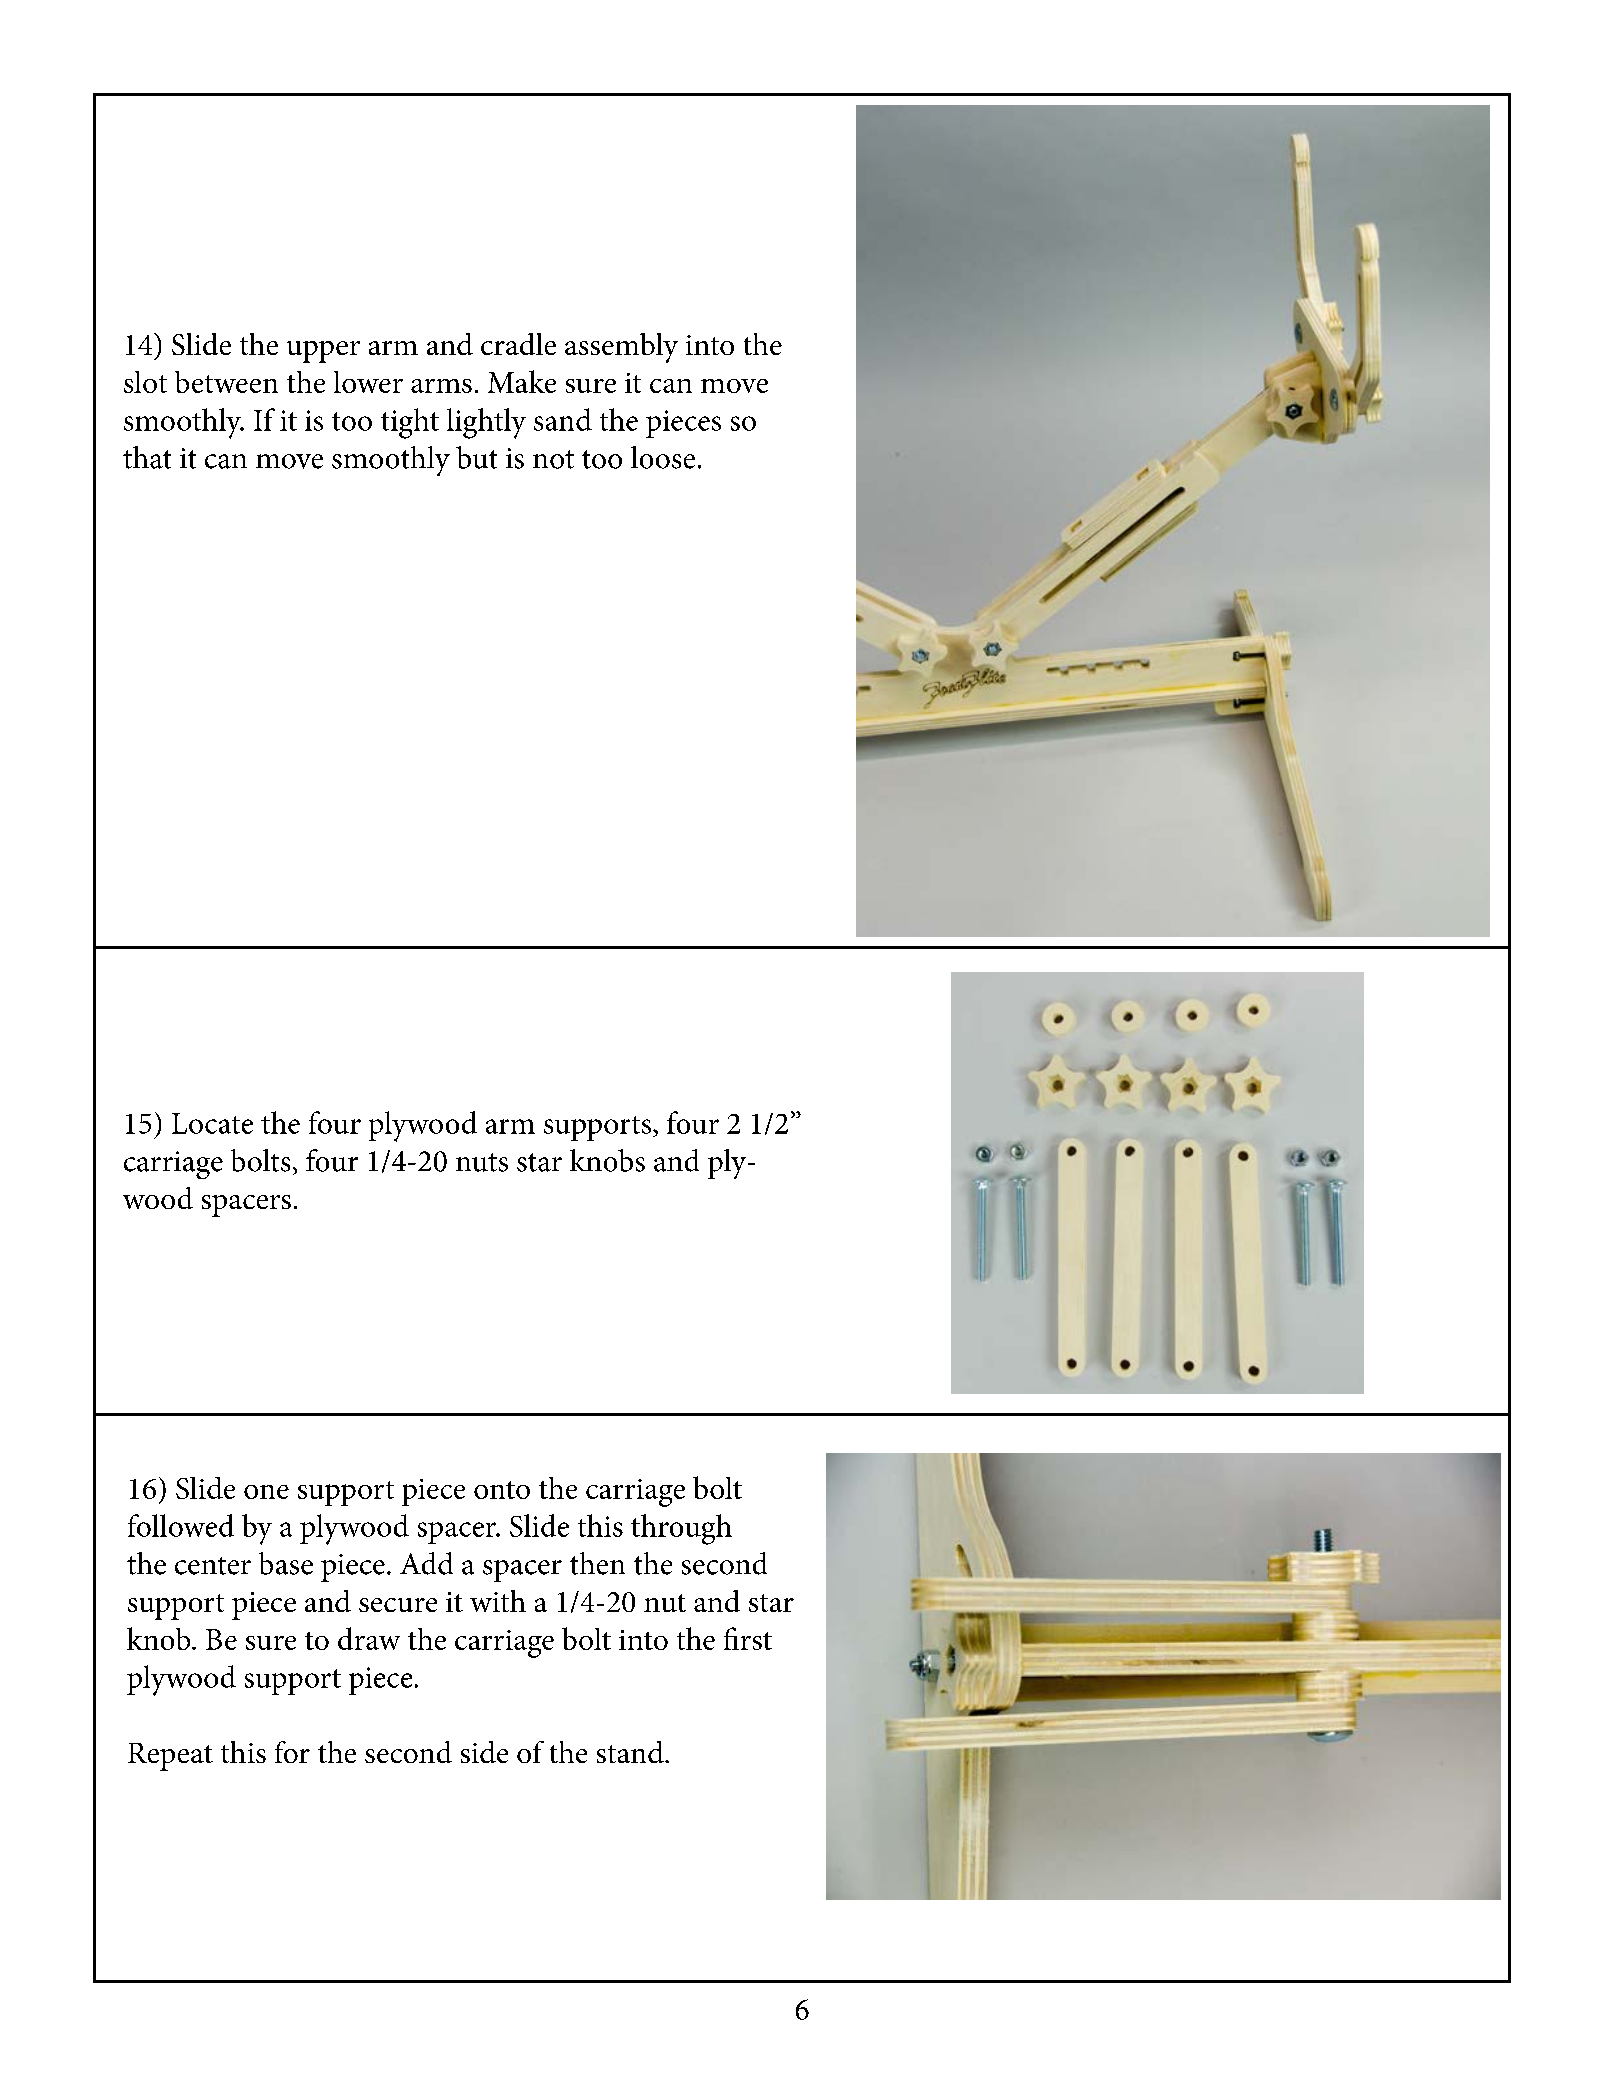 The height and width of the image is (2076, 1604). Describe the element at coordinates (502, 1490) in the image. I see `onto` at that location.
